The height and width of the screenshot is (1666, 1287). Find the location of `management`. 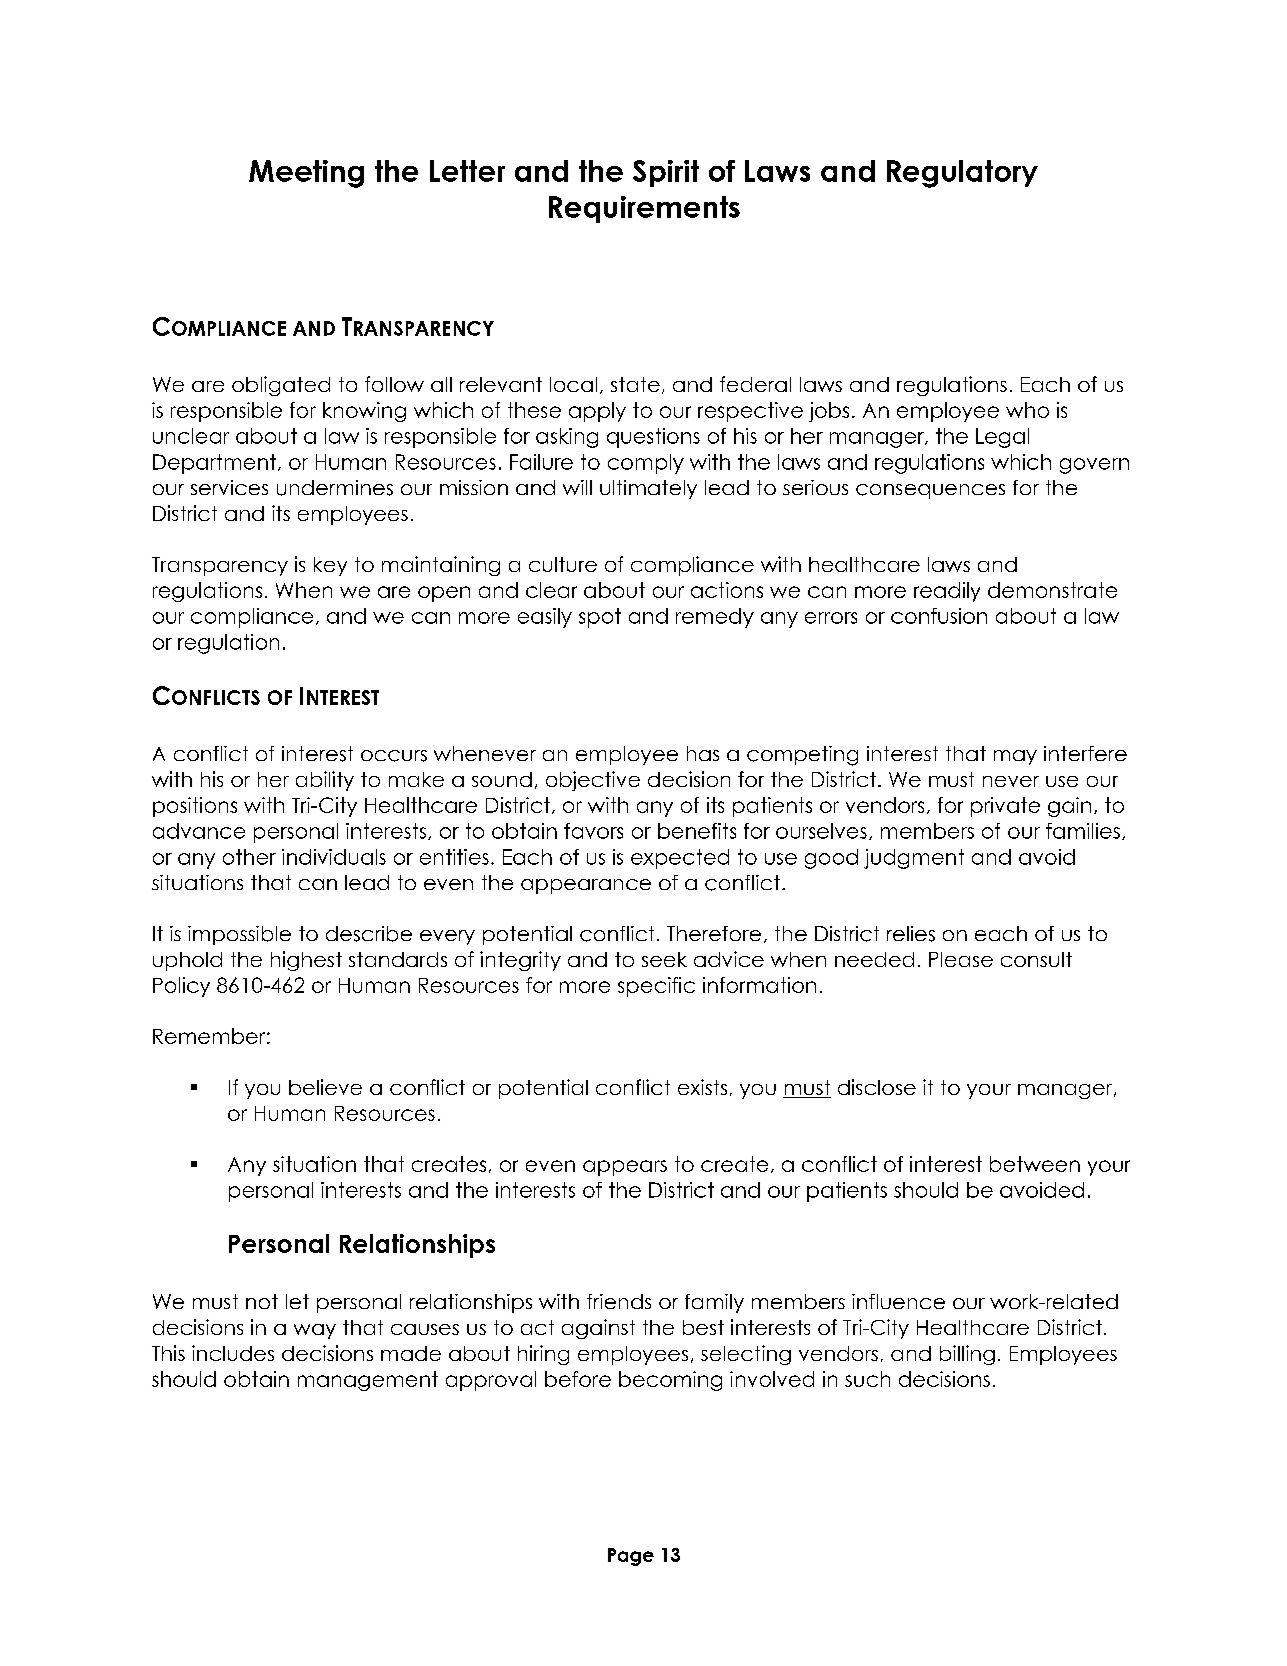

management is located at coordinates (368, 1381).
